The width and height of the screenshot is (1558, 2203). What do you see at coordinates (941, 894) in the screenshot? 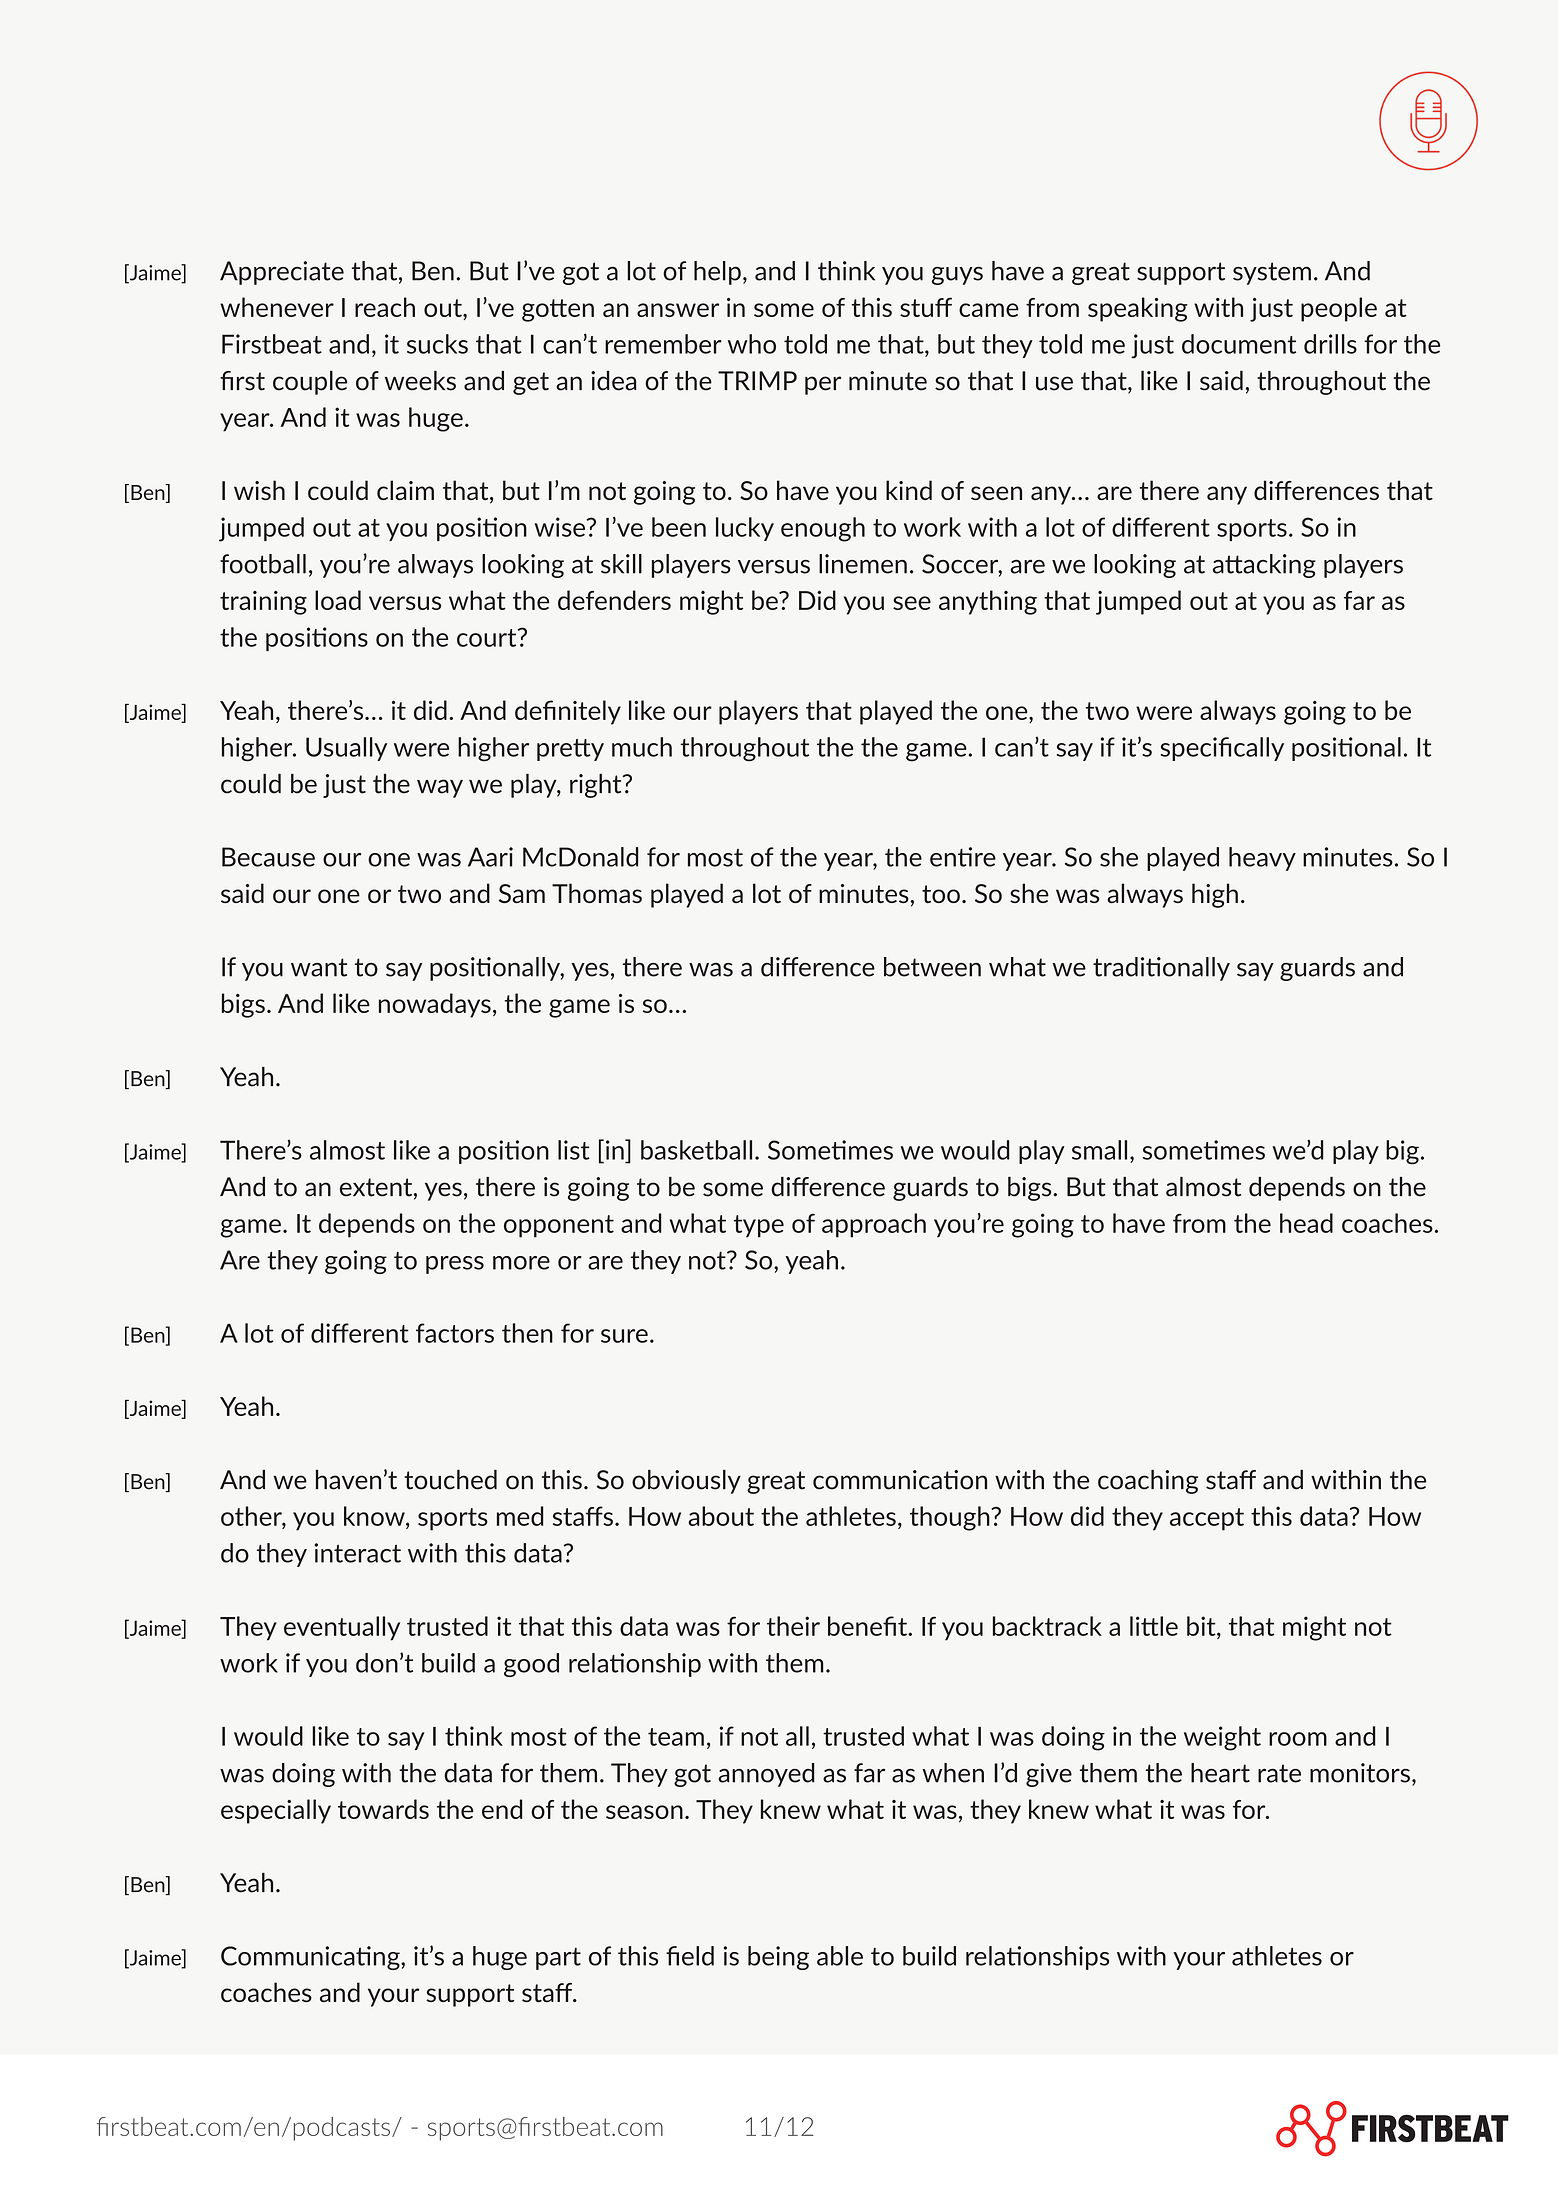
I see `too` at bounding box center [941, 894].
